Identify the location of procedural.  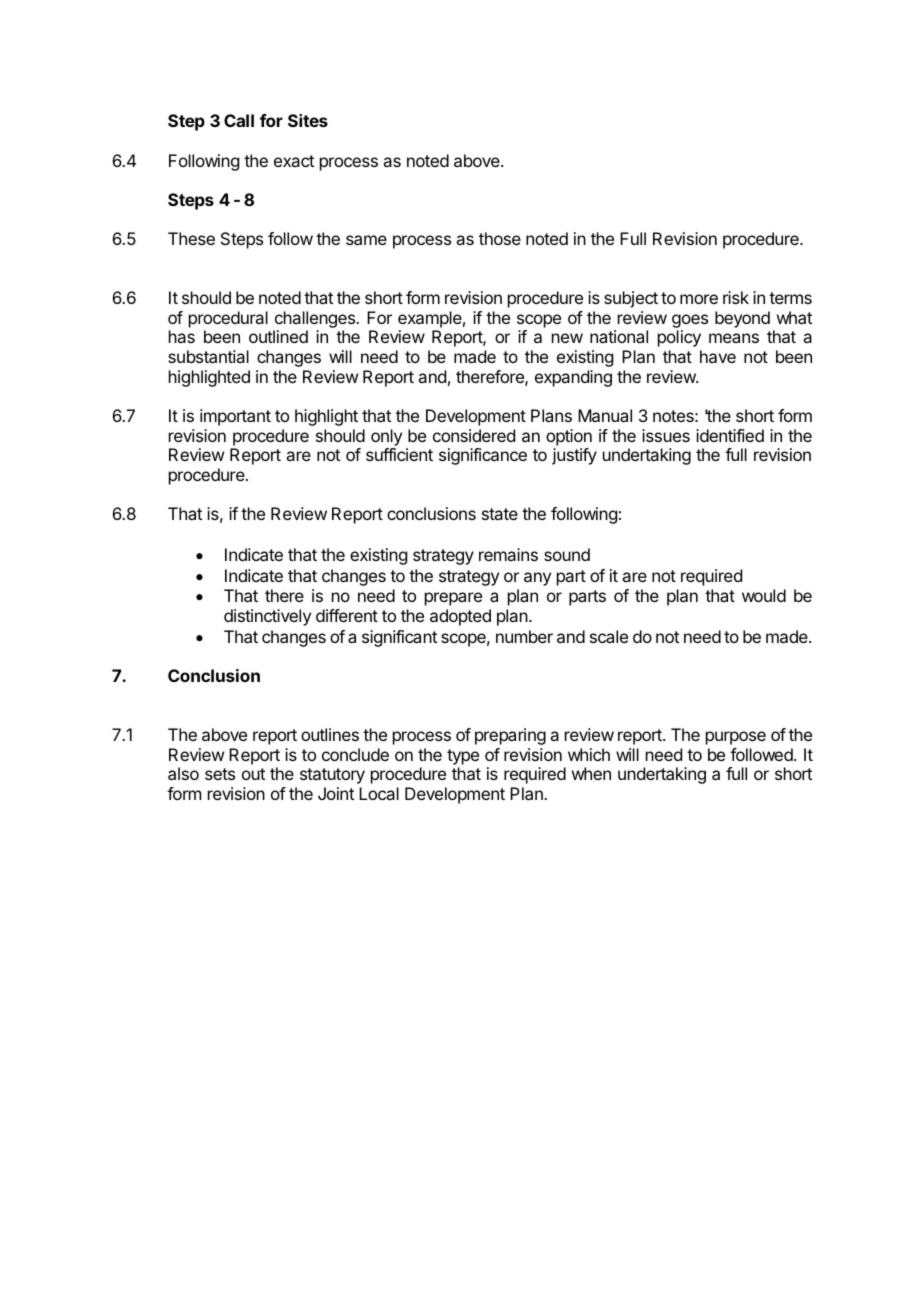
(228, 319).
